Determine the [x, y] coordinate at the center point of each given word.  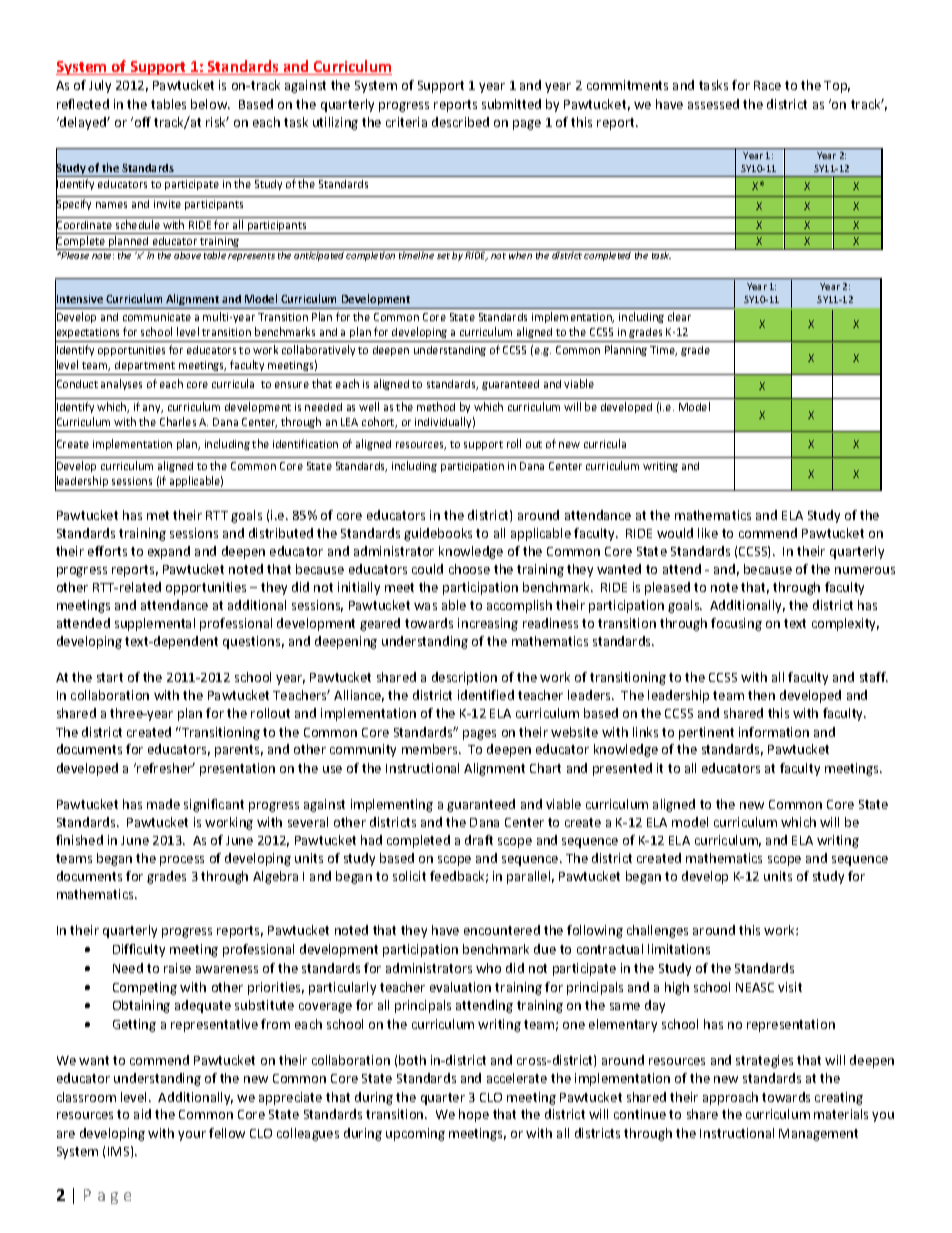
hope [474, 1115]
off [141, 122]
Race [767, 85]
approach [730, 1098]
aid [142, 1114]
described [460, 122]
